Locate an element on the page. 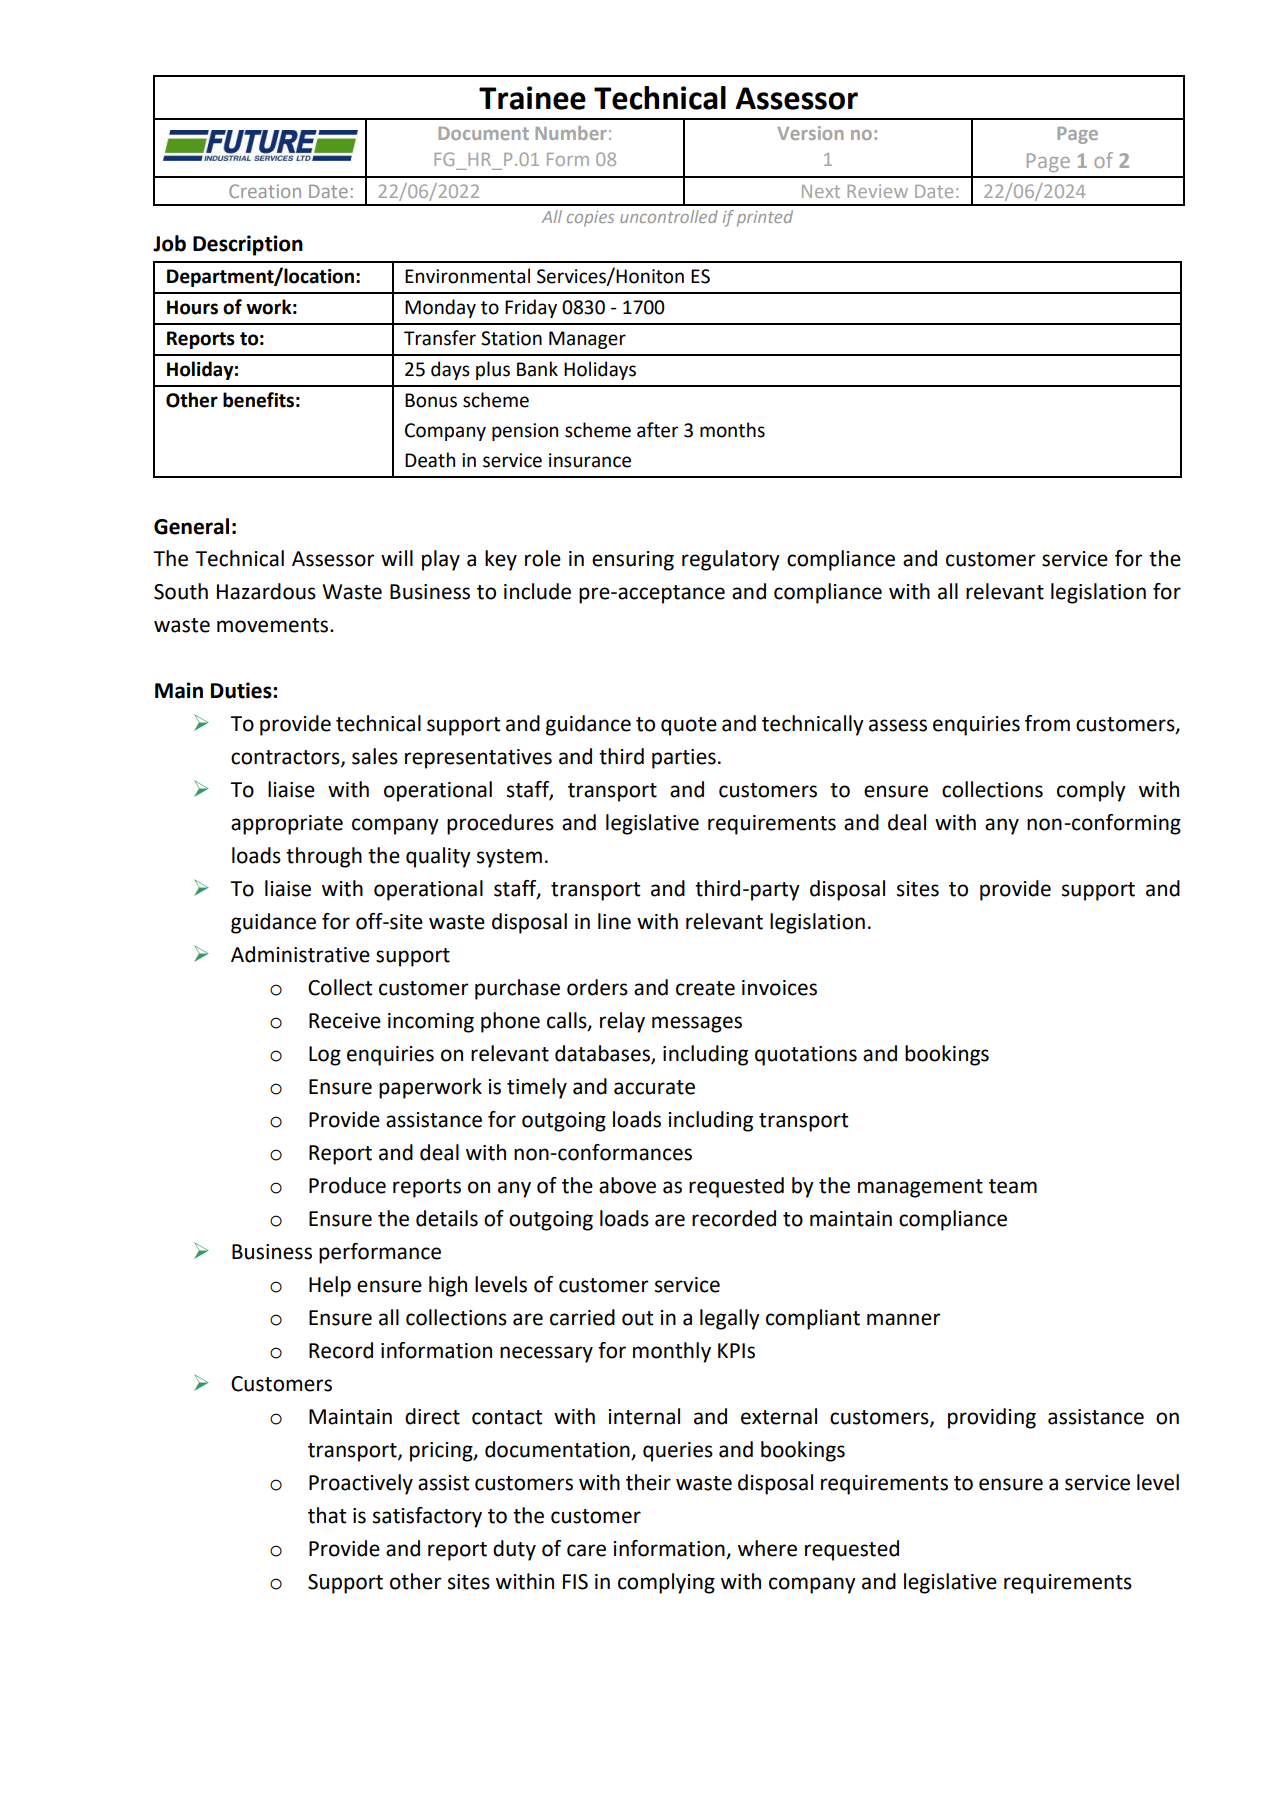 This page has width=1272, height=1799. Number is located at coordinates (571, 133).
